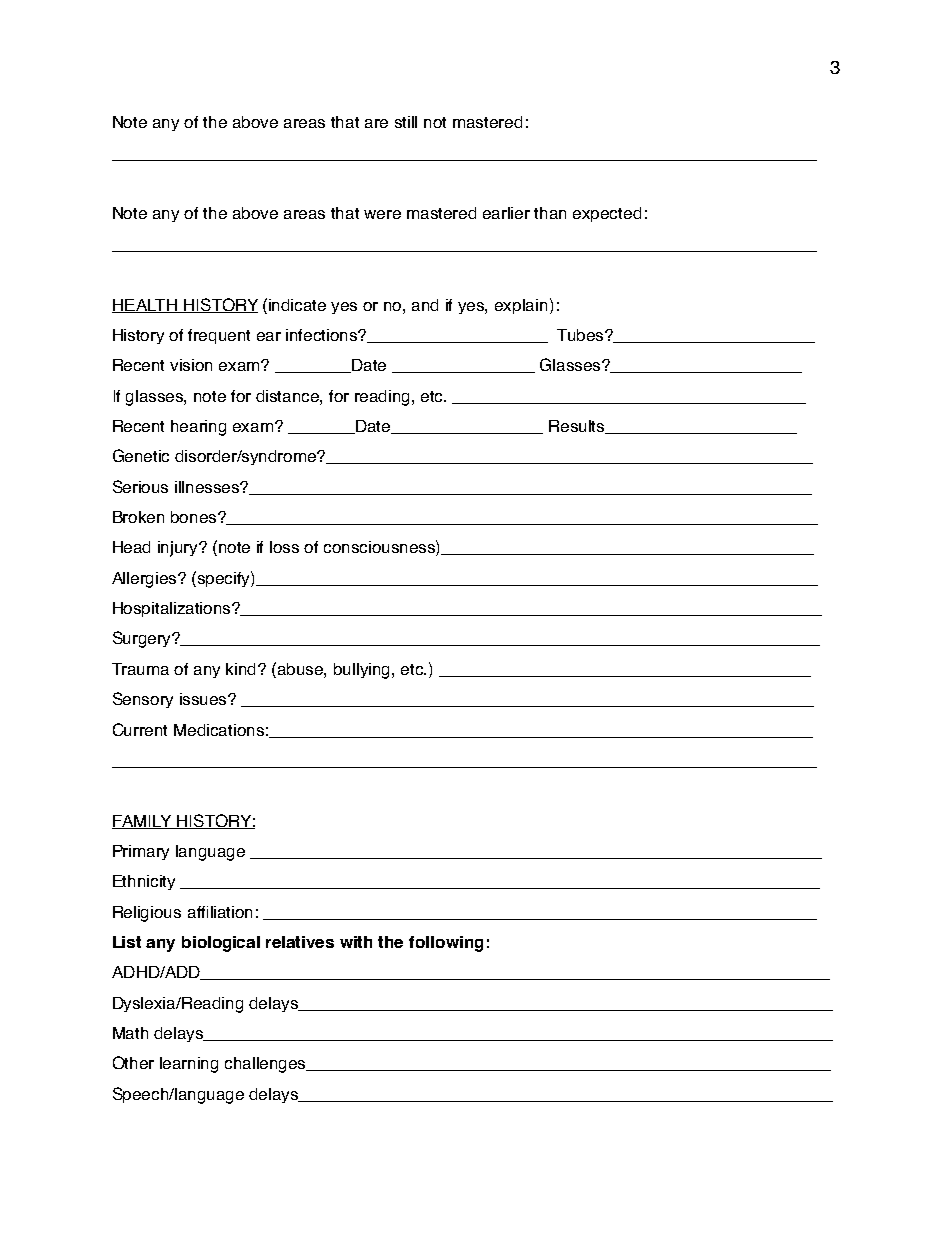 The height and width of the screenshot is (1233, 952). I want to click on learning, so click(189, 1065).
